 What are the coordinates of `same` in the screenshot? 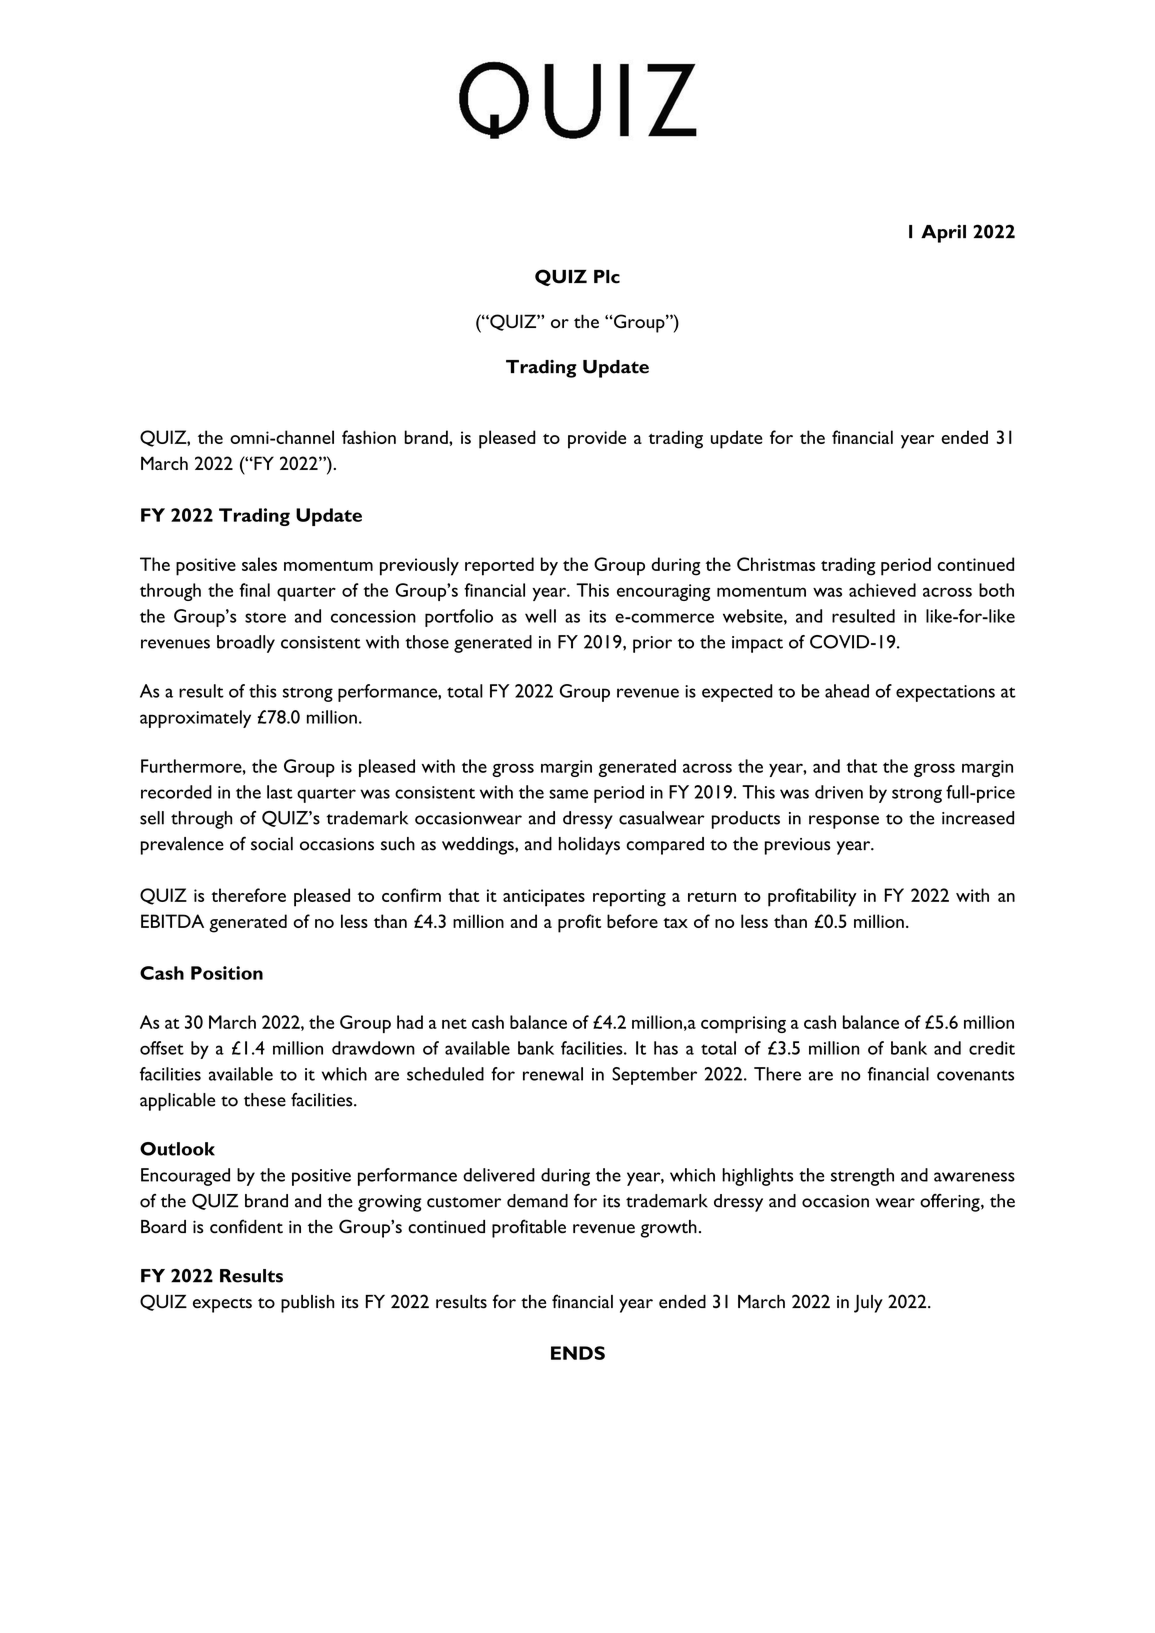 It's located at (568, 794).
